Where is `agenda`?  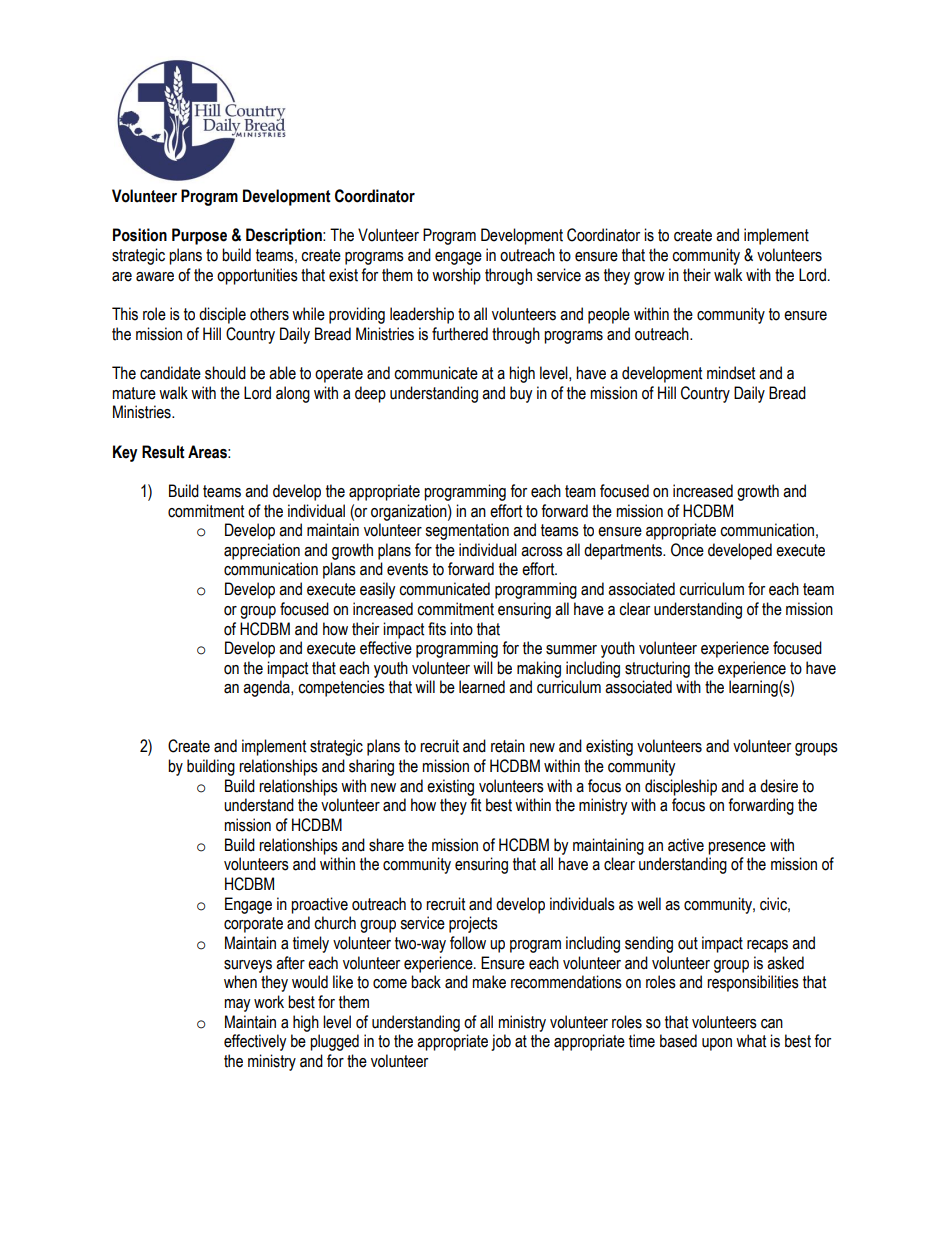 agenda is located at coordinates (267, 688).
